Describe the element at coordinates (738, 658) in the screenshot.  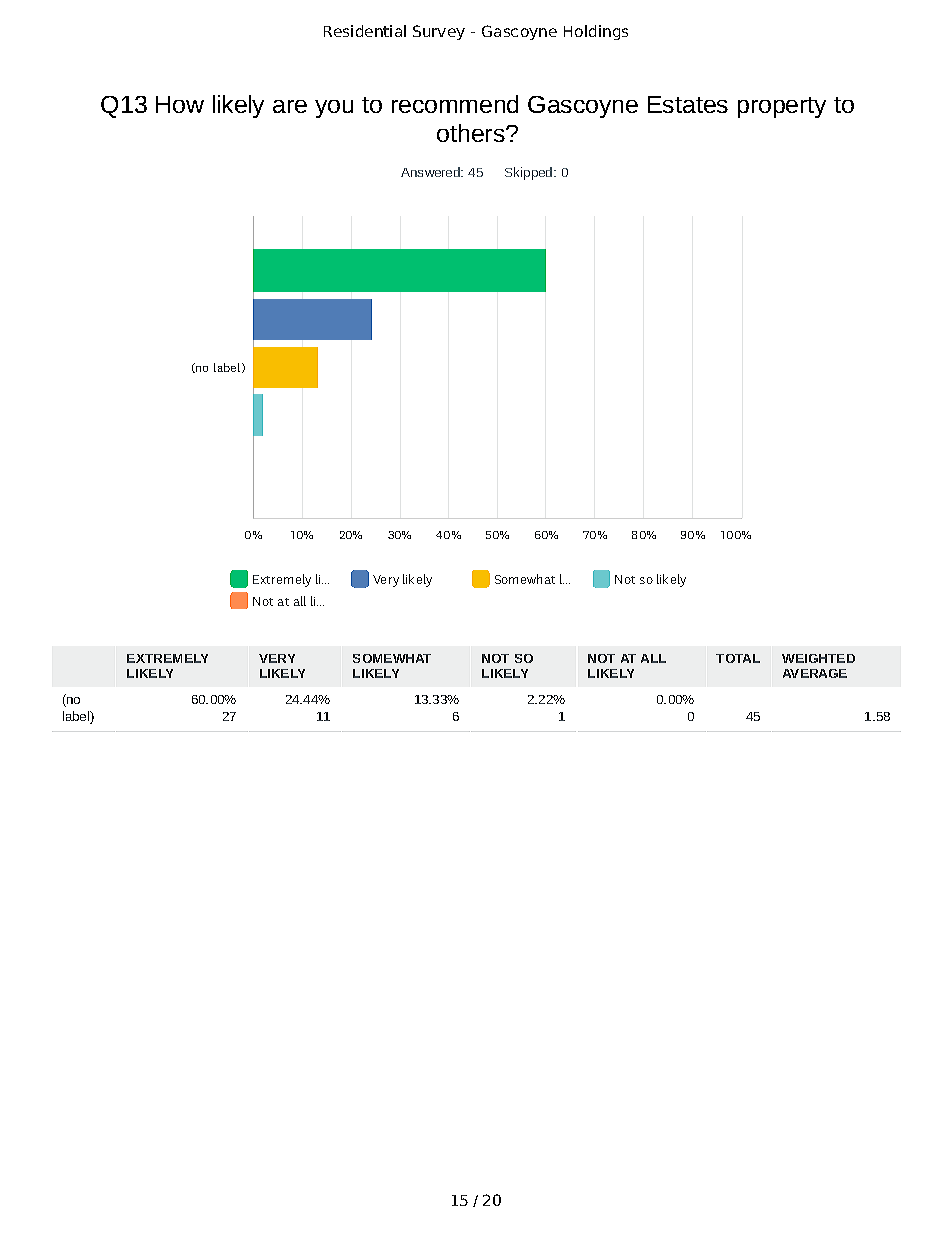
I see `TOTAL` at that location.
